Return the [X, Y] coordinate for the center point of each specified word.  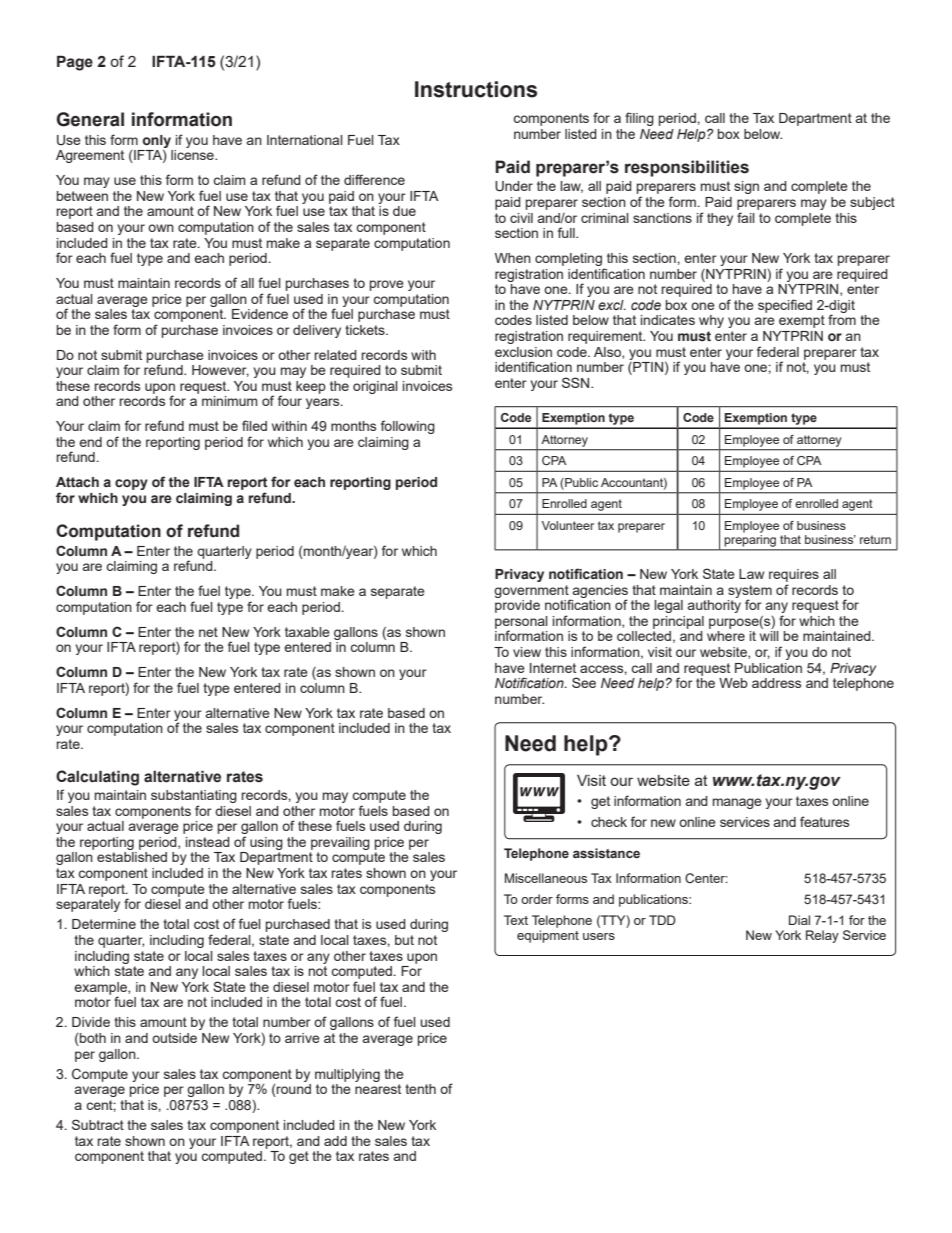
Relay [822, 936]
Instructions [476, 89]
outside [174, 1038]
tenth [420, 1089]
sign [746, 187]
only [157, 142]
